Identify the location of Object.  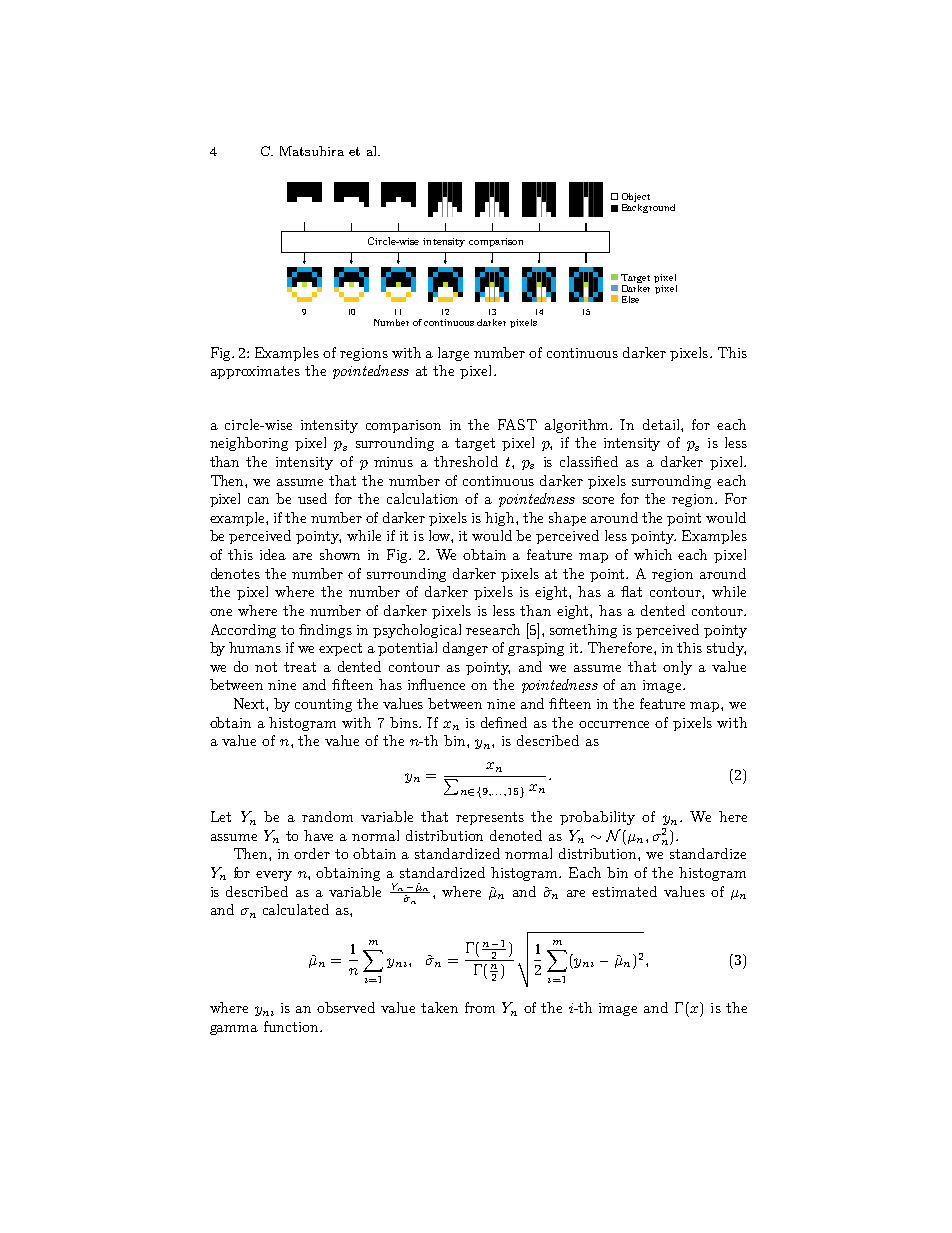
(636, 197).
